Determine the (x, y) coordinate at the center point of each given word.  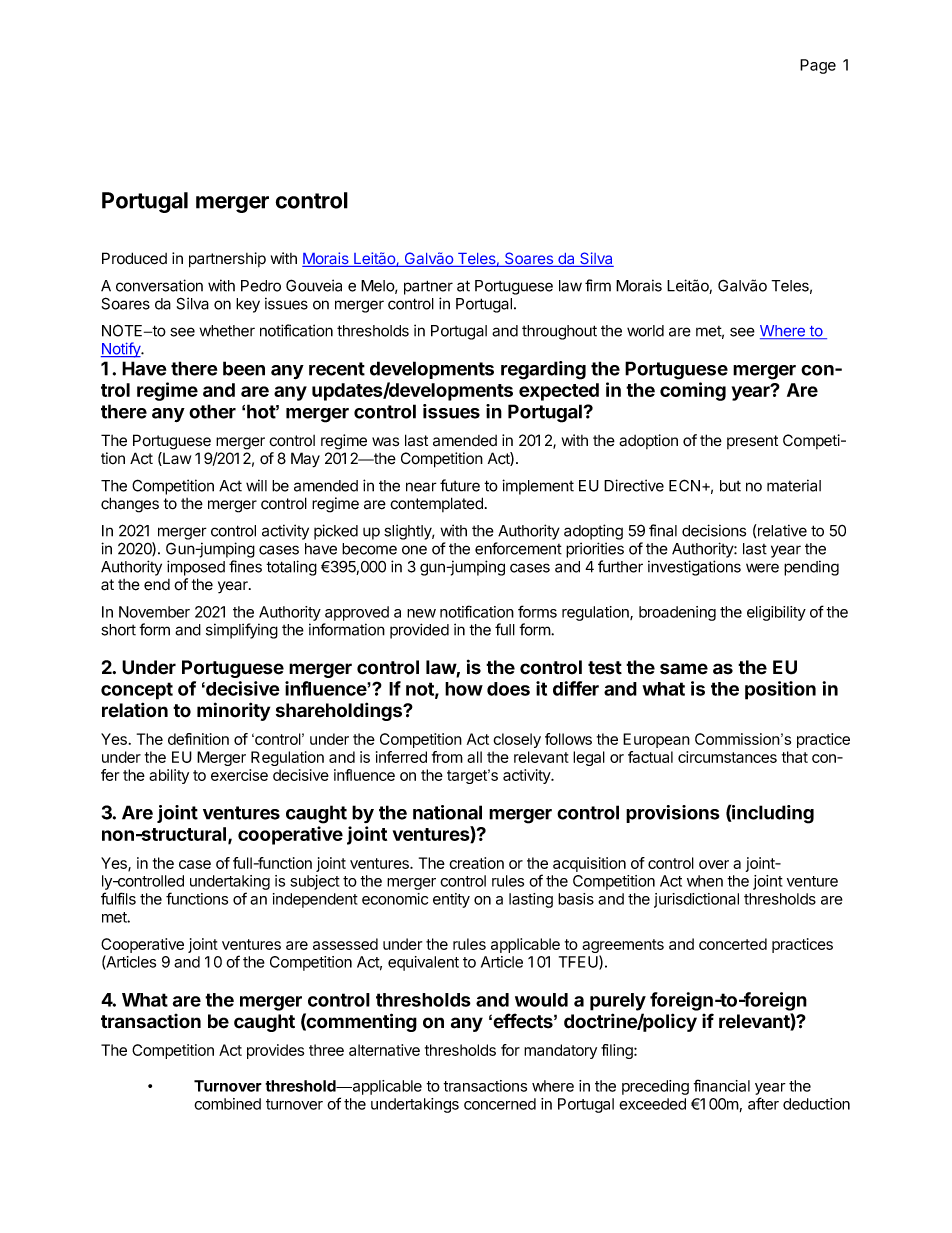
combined (227, 1104)
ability (169, 776)
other (212, 411)
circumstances (727, 757)
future (460, 485)
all (474, 757)
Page (818, 66)
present (752, 442)
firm (598, 285)
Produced (134, 258)
